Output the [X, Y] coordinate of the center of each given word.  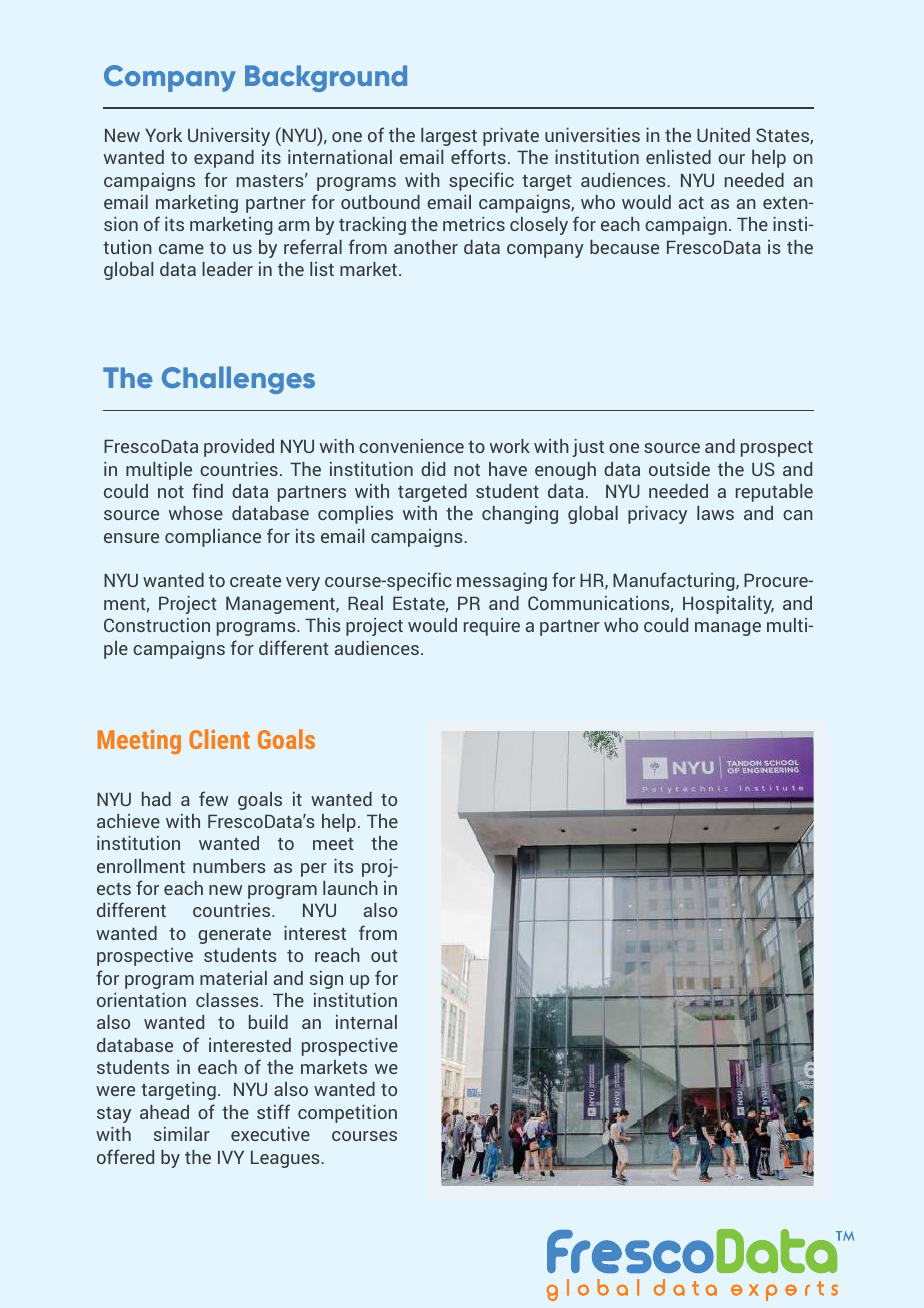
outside [679, 469]
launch [350, 888]
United [723, 135]
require [492, 627]
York [163, 135]
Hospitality [728, 605]
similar [182, 1134]
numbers [229, 866]
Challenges [238, 380]
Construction [157, 625]
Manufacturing [675, 581]
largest [449, 137]
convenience [411, 446]
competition [347, 1114]
